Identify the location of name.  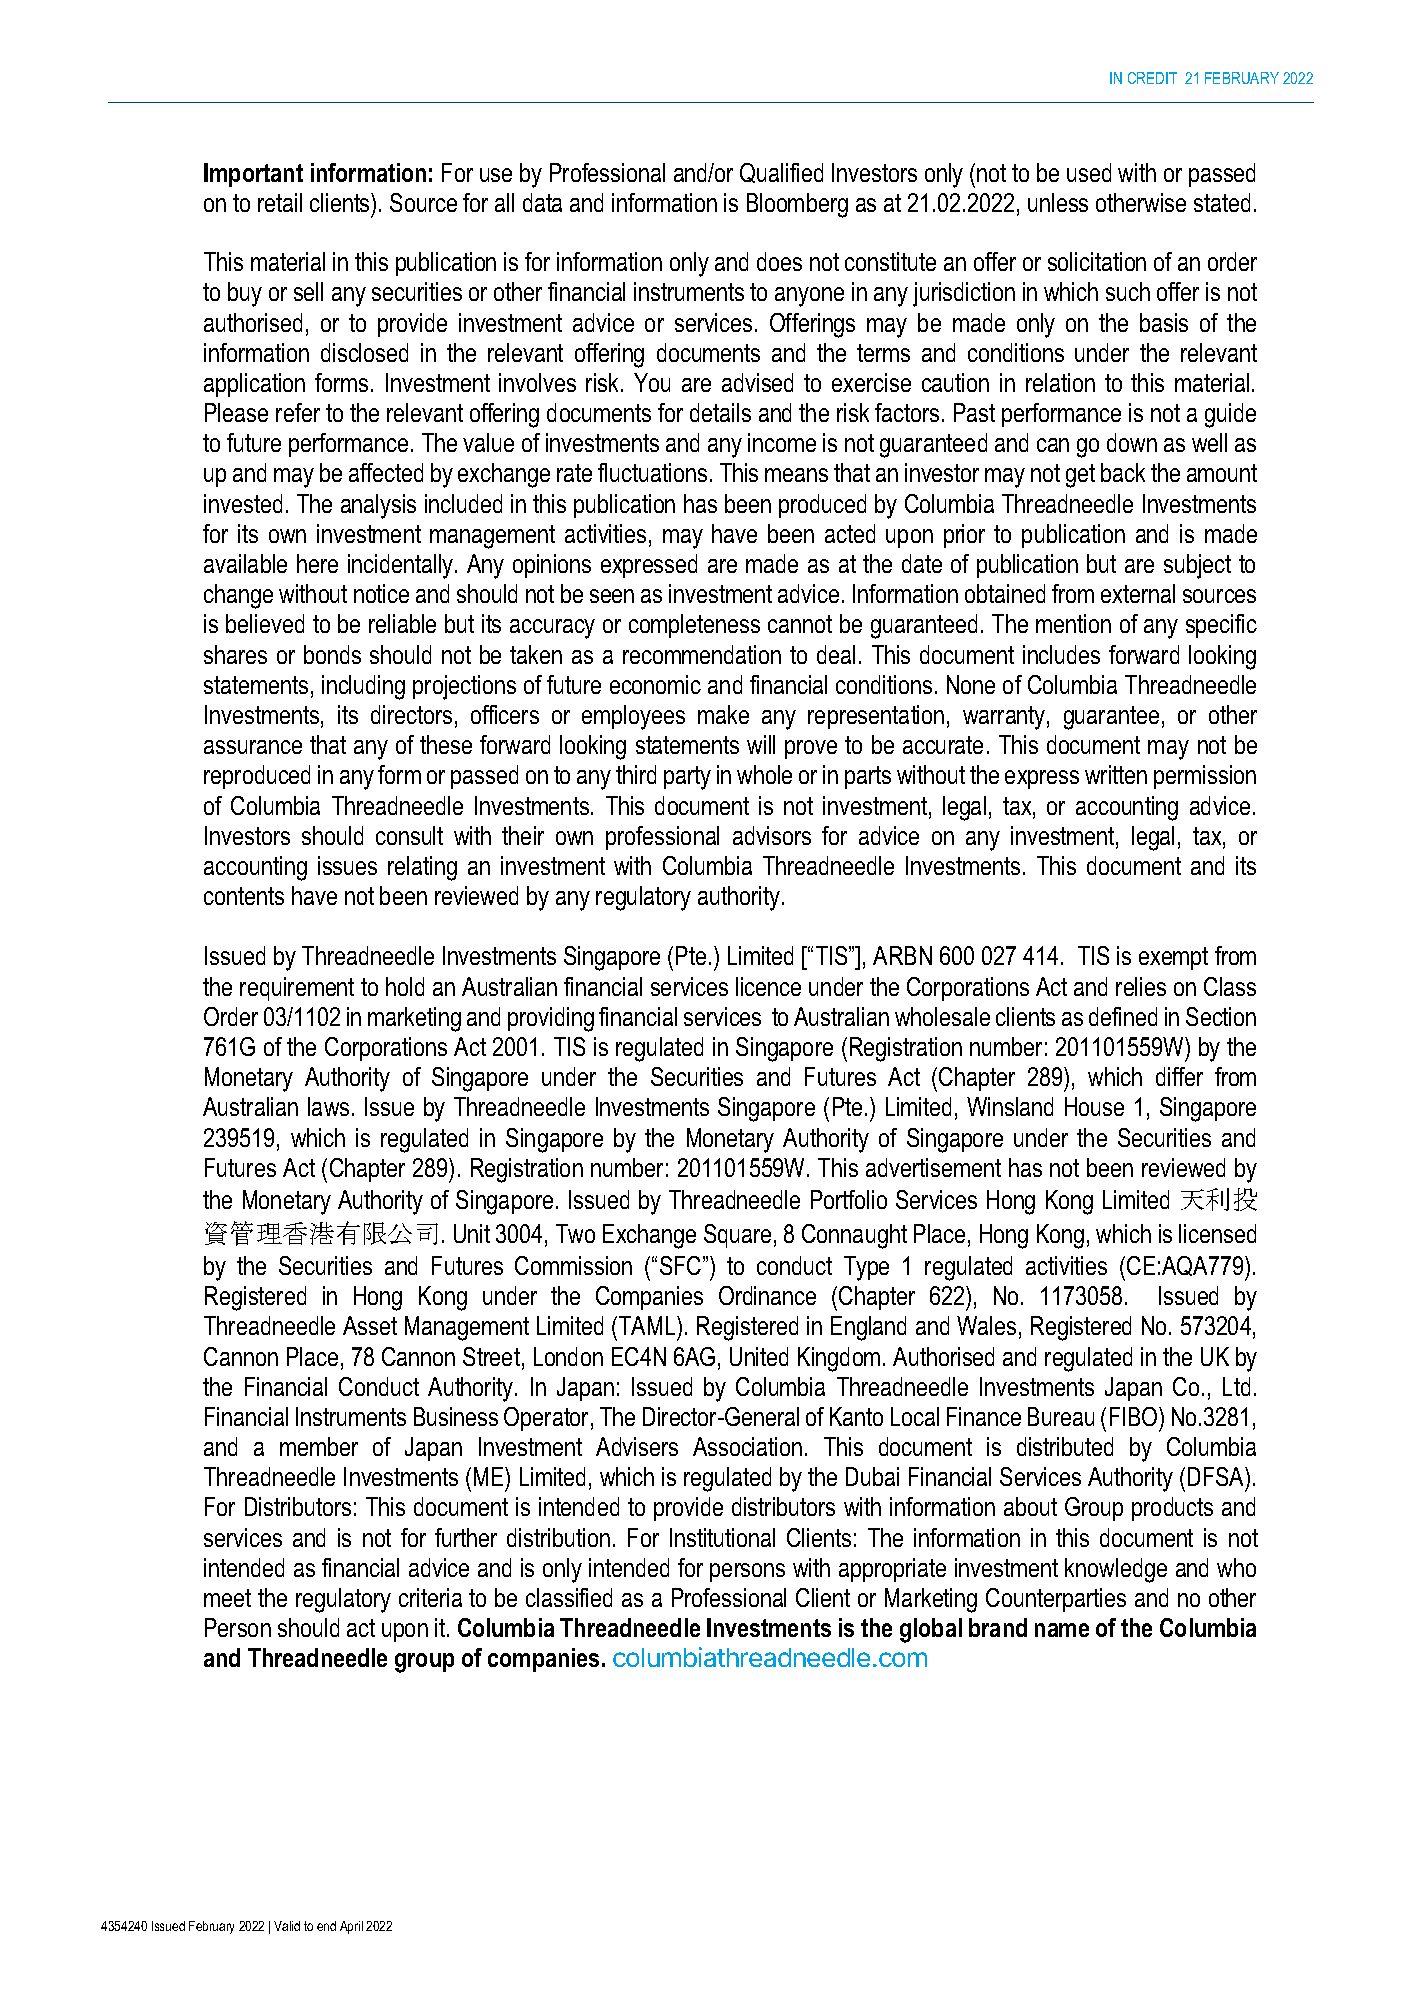
(1062, 1630).
